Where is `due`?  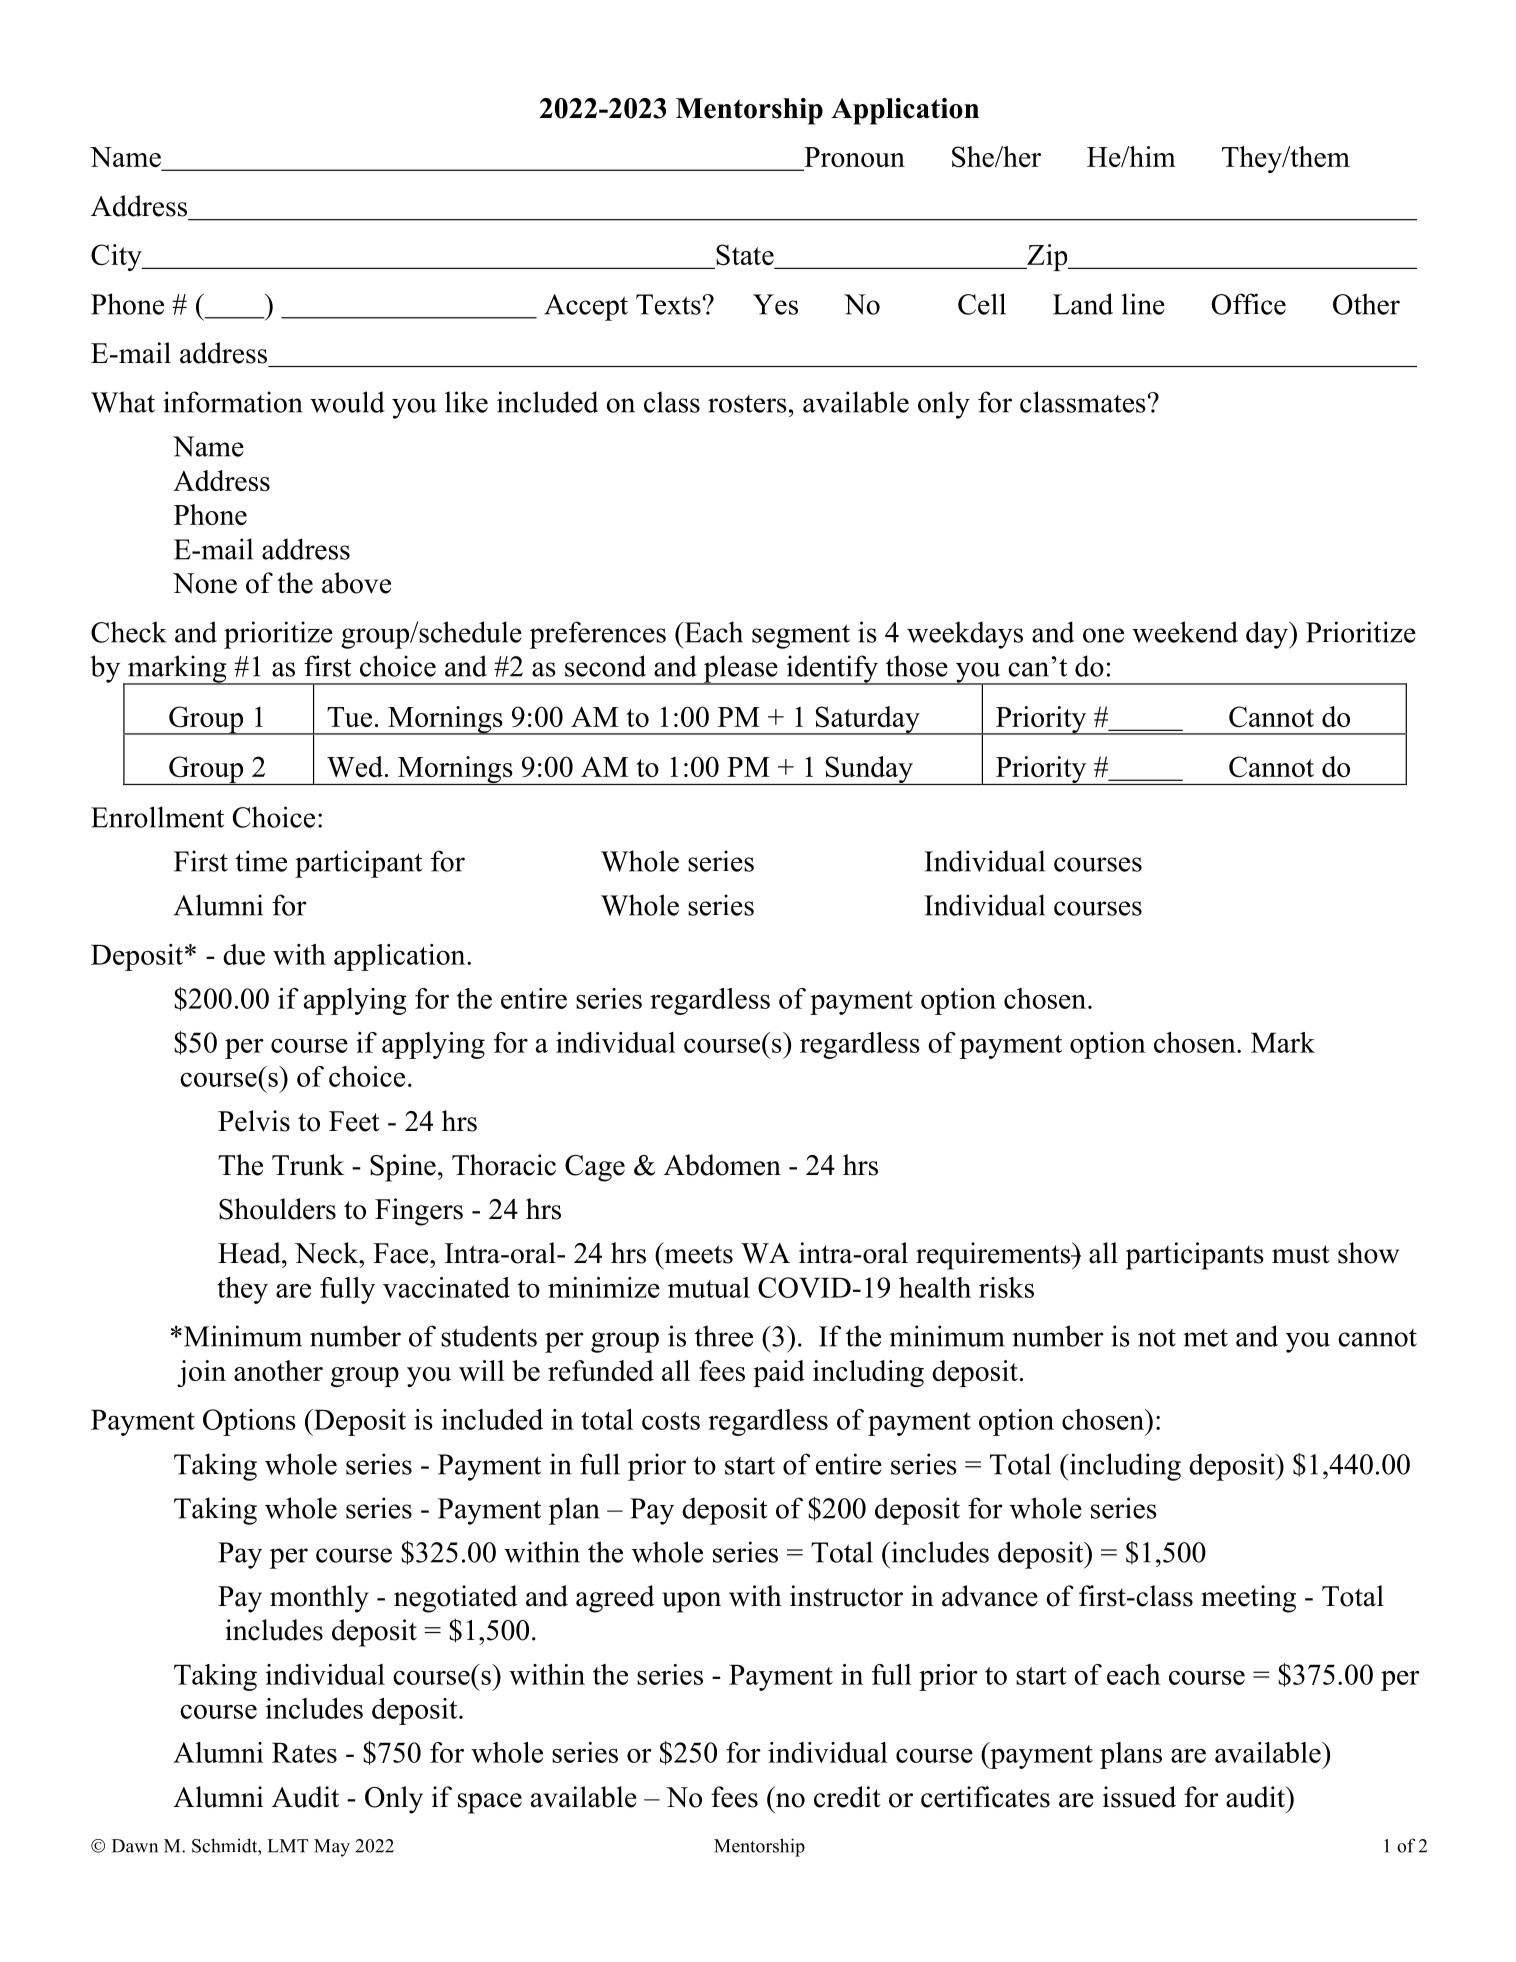 due is located at coordinates (244, 954).
